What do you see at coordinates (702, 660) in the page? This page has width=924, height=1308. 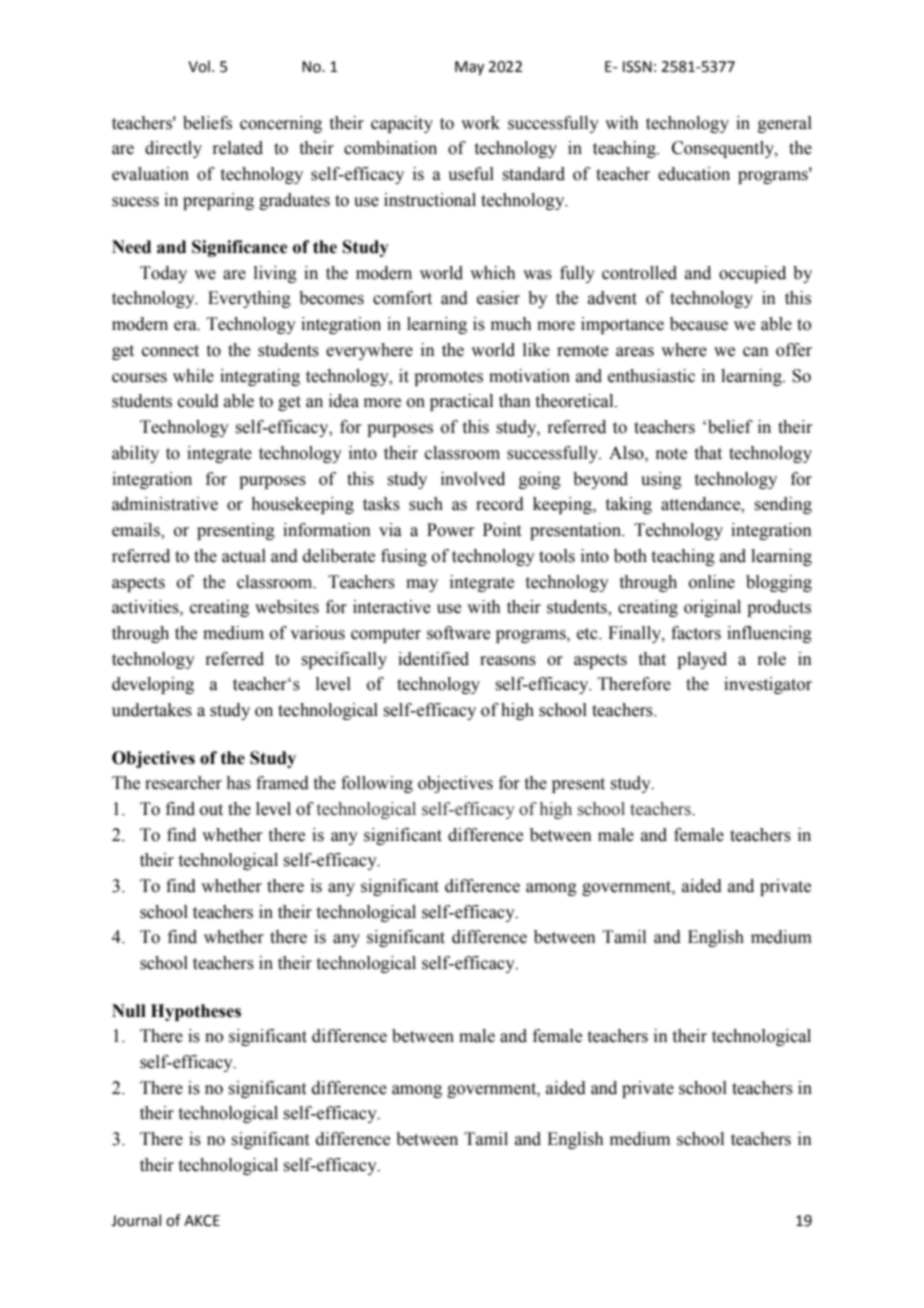 I see `played` at bounding box center [702, 660].
